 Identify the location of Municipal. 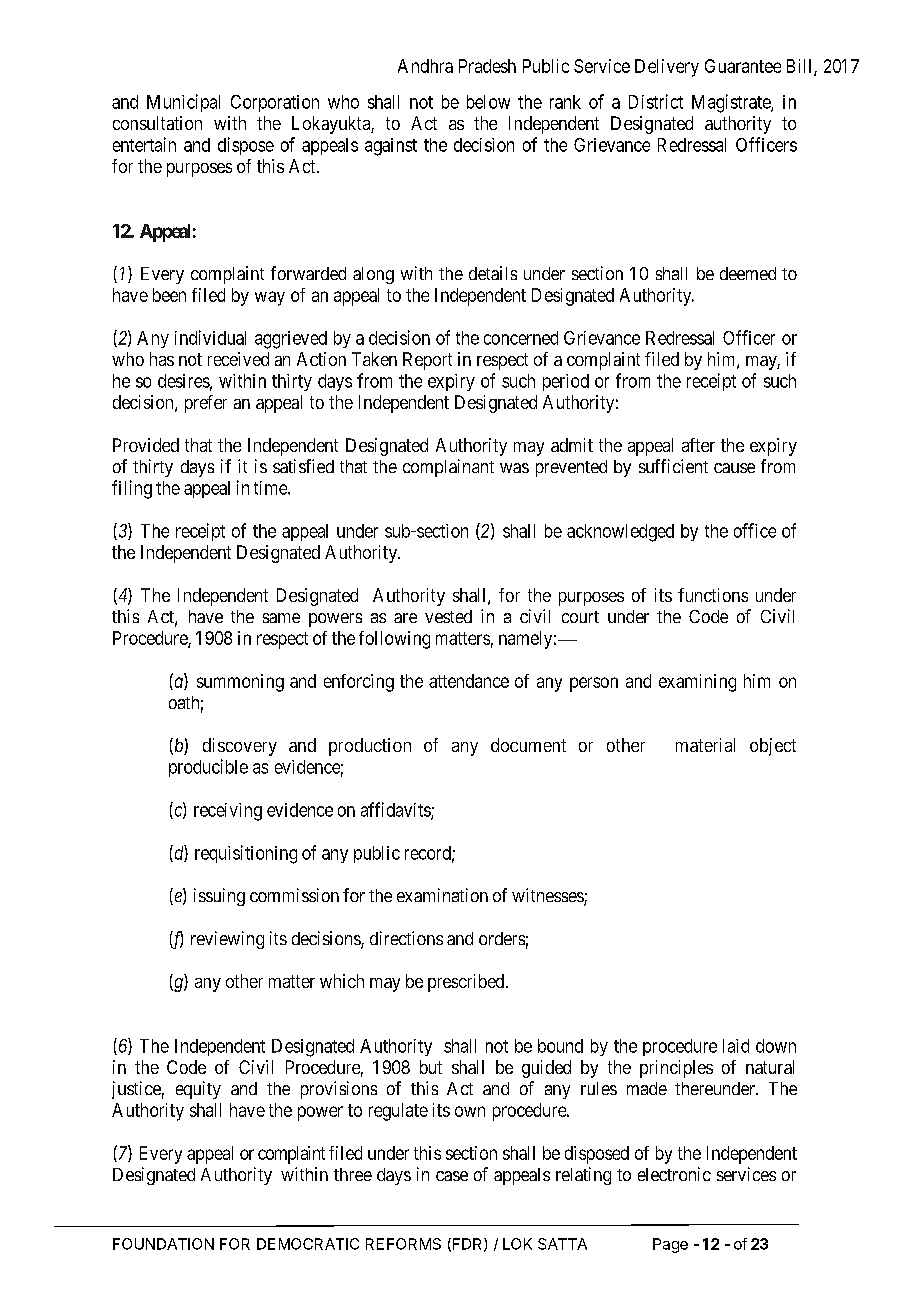
(183, 103).
